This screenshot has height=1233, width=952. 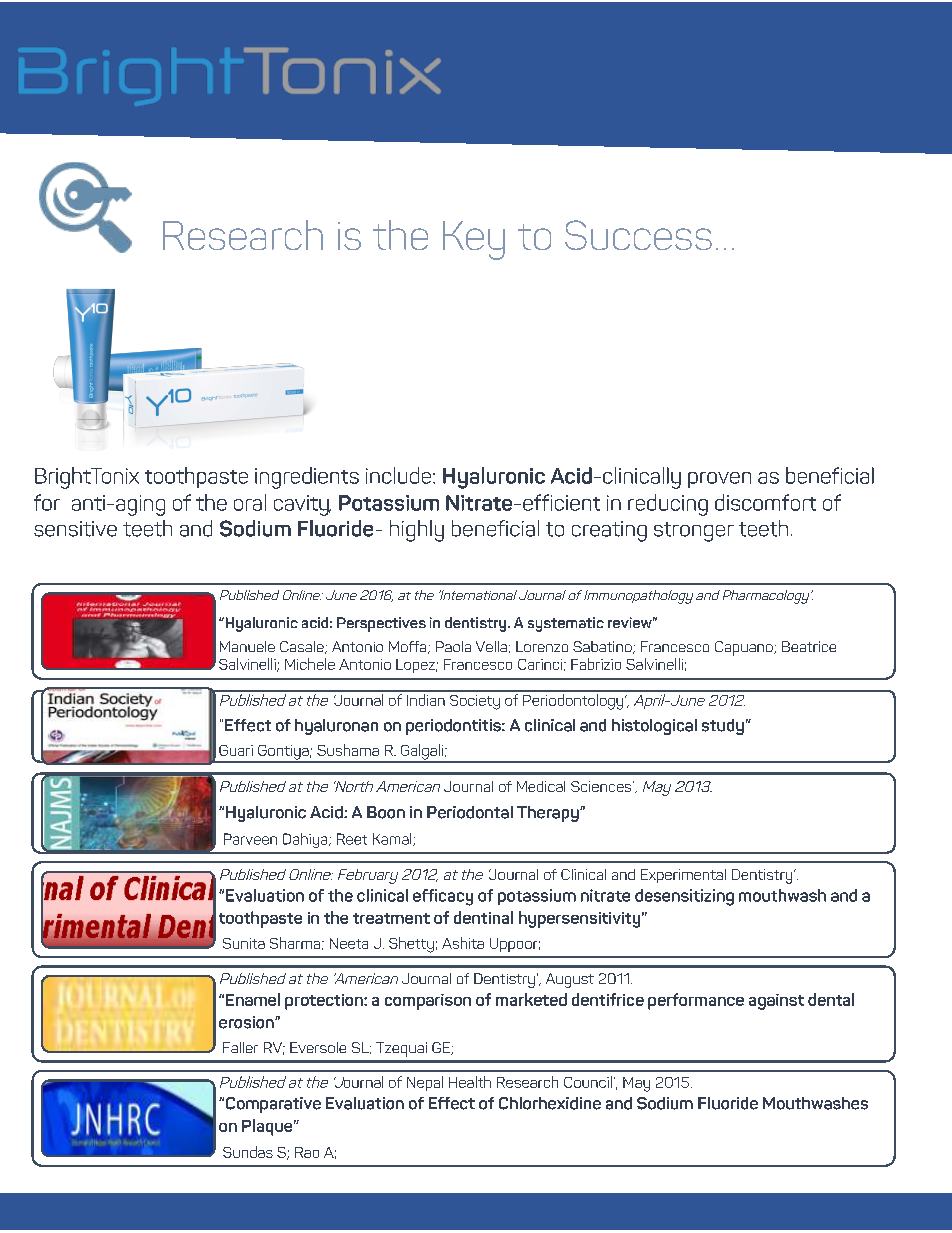 I want to click on include, so click(x=400, y=475).
